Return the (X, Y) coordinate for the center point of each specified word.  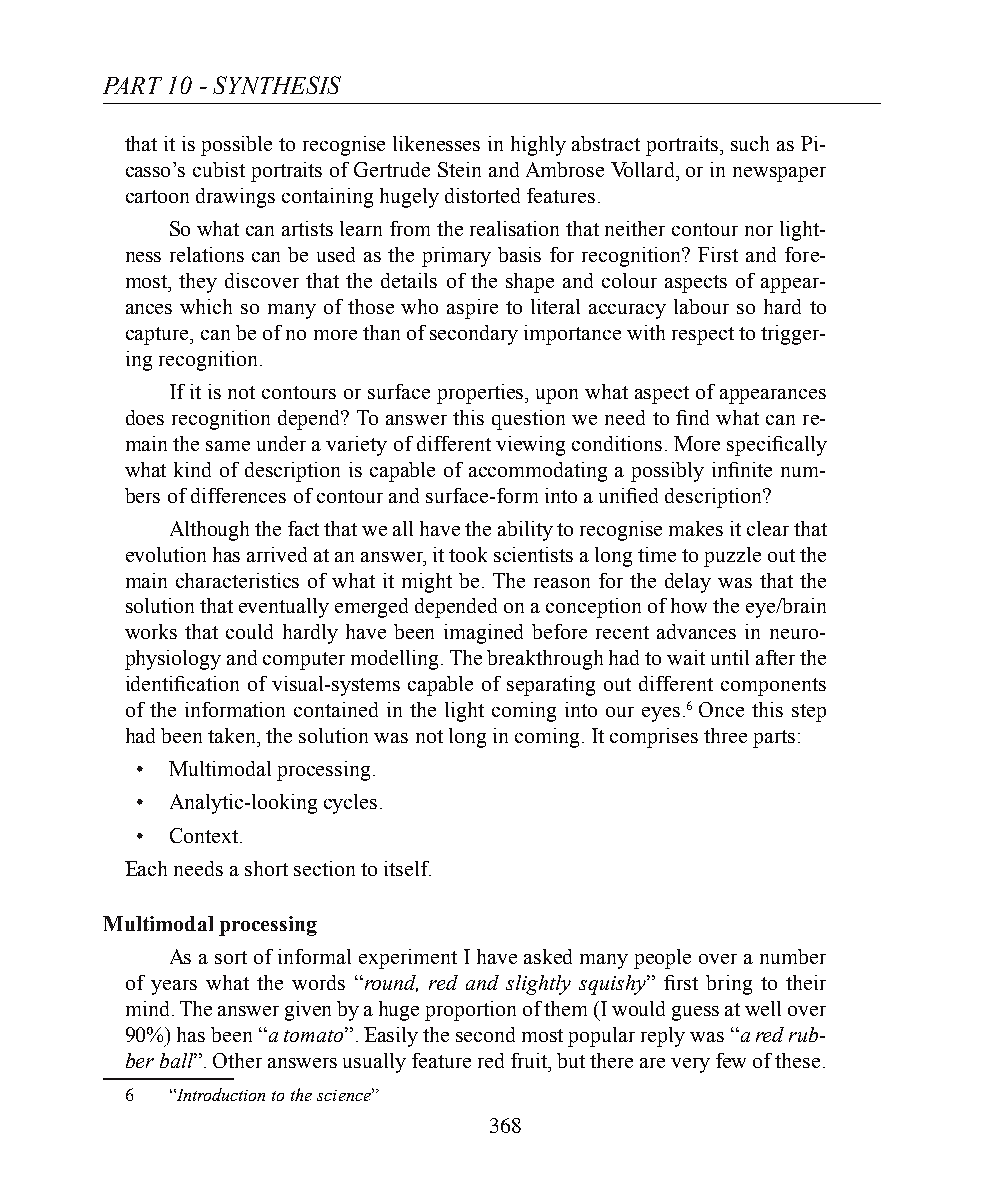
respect (703, 336)
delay (688, 583)
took (468, 554)
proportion (470, 1011)
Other (237, 1060)
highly (538, 146)
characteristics (237, 580)
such (750, 143)
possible (236, 146)
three (725, 735)
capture (158, 336)
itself (407, 868)
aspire (472, 309)
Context (204, 835)
